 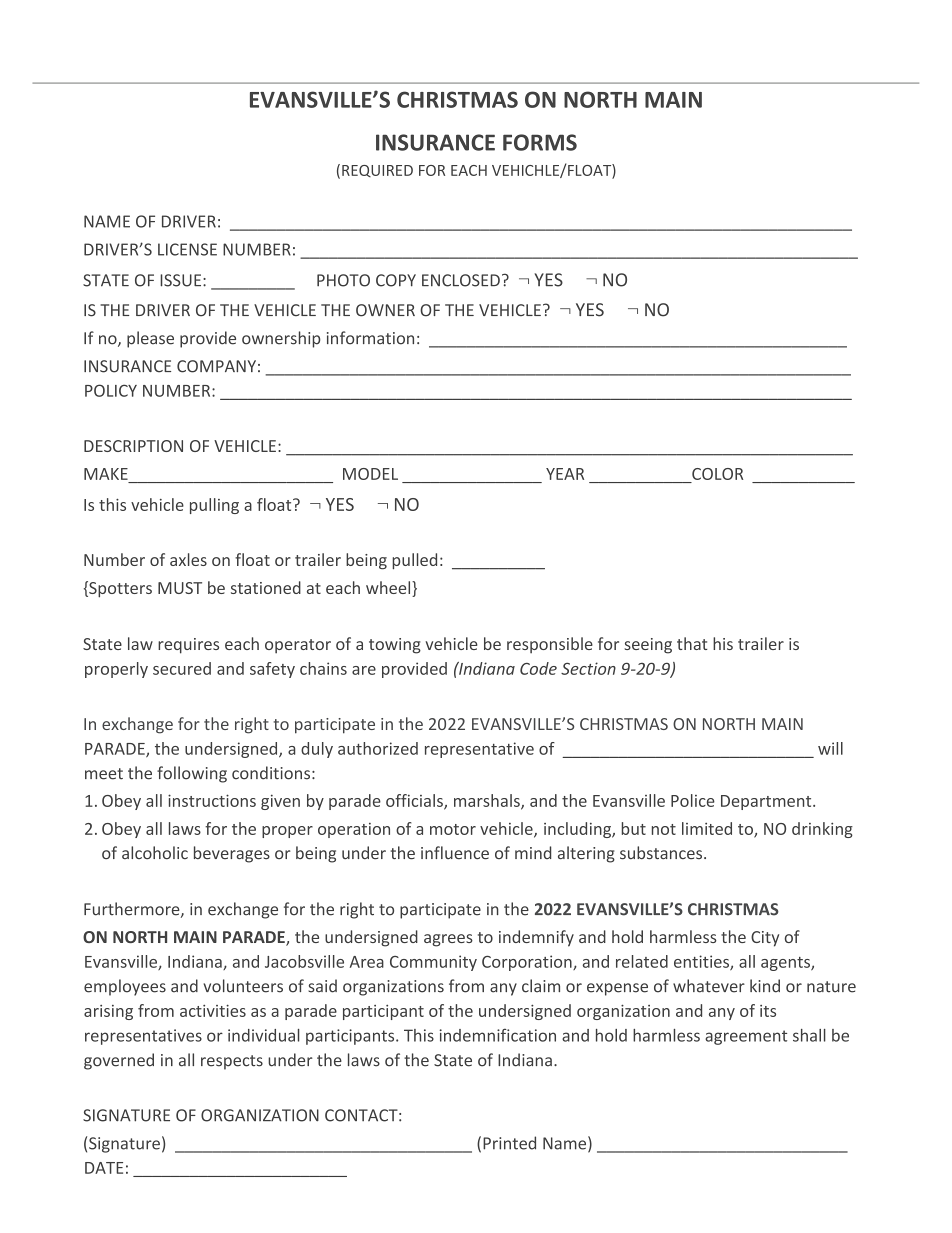 What do you see at coordinates (188, 559) in the document?
I see `axles` at bounding box center [188, 559].
